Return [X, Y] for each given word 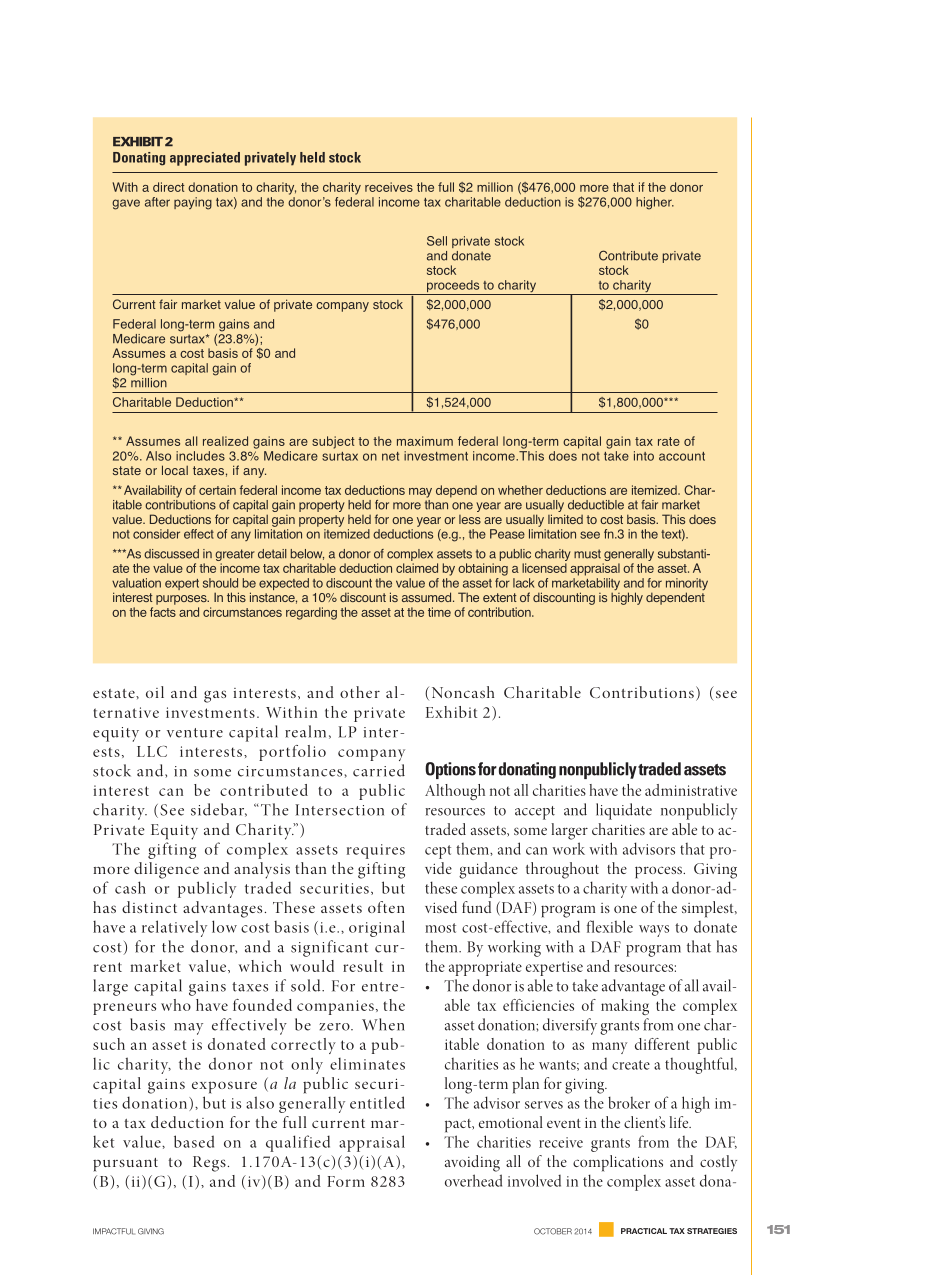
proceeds [453, 287]
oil [155, 692]
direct [169, 187]
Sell [437, 241]
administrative [691, 790]
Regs [209, 1164]
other [360, 692]
